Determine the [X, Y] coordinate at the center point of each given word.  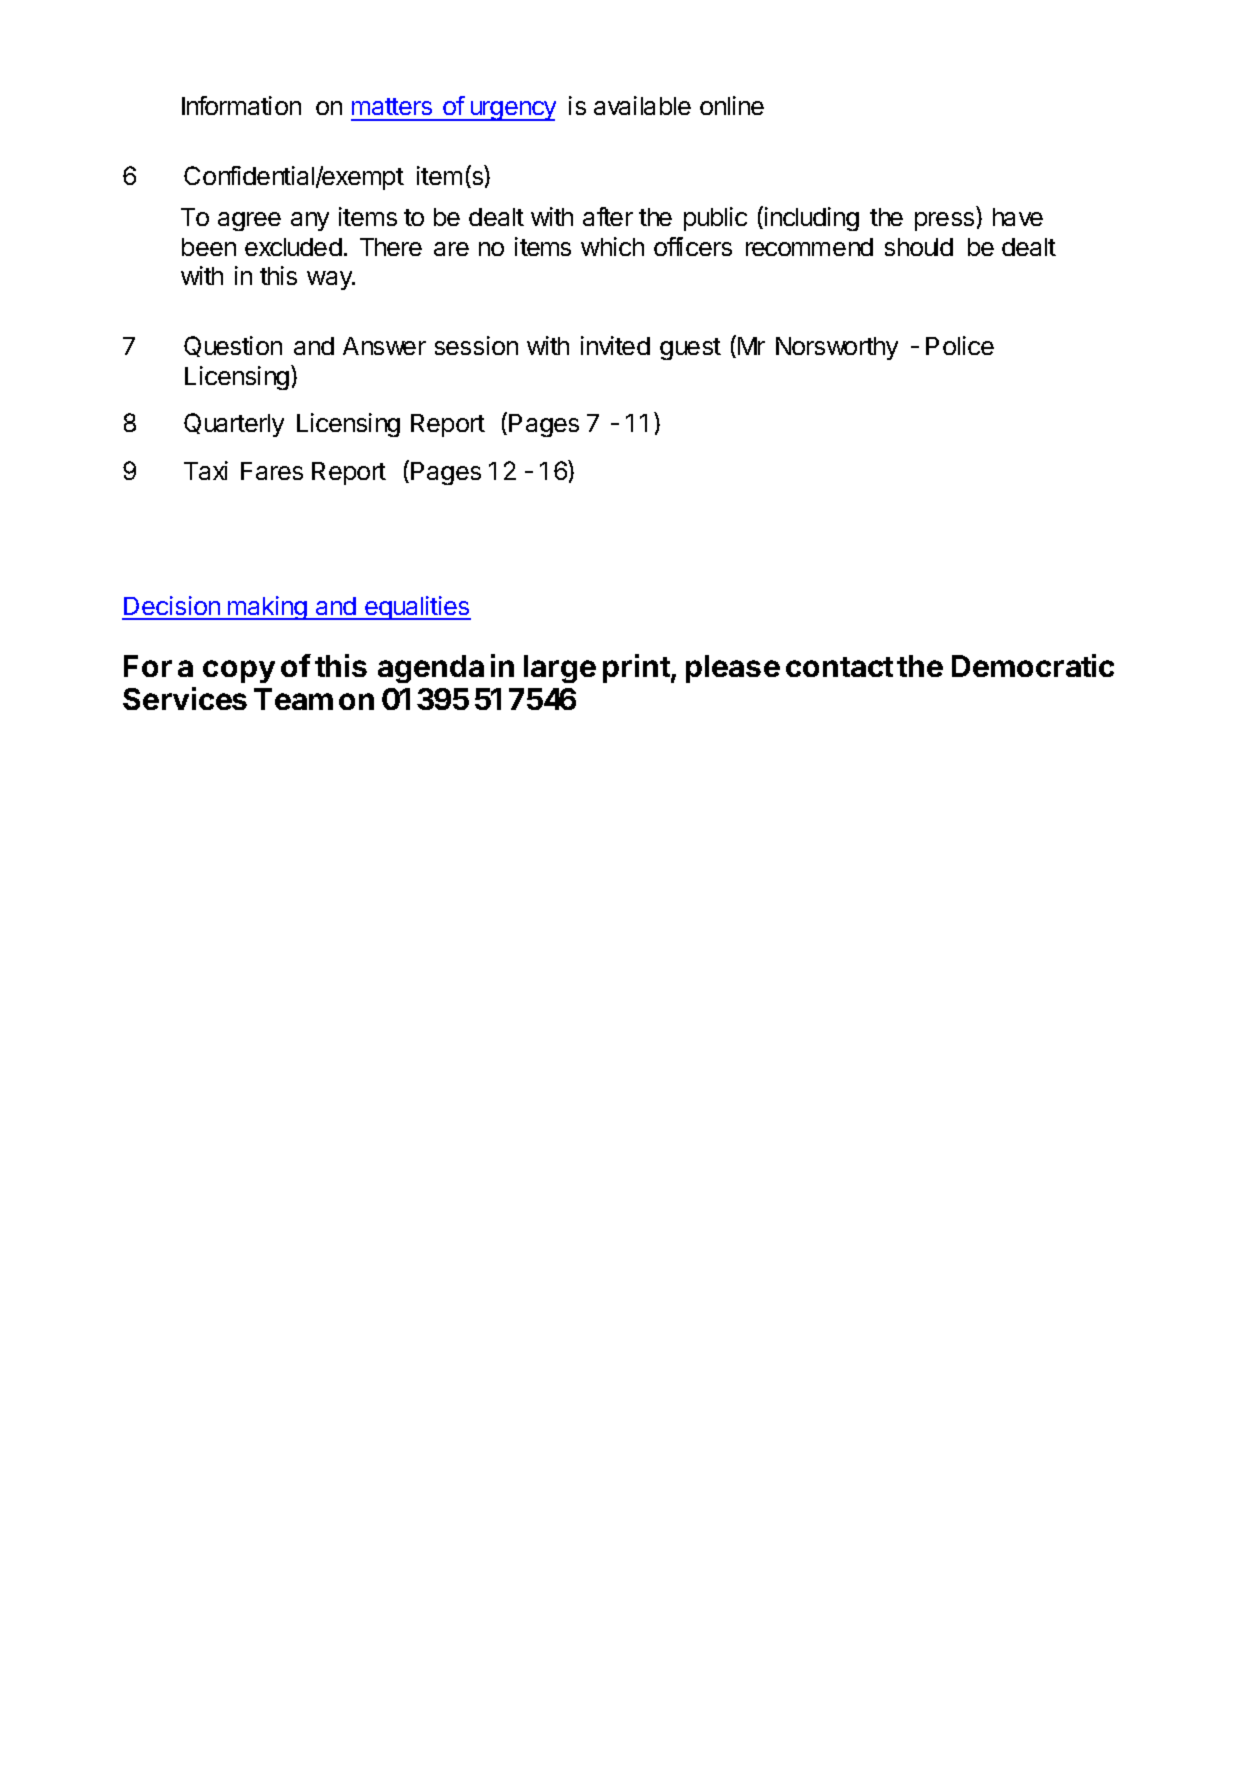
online [732, 105]
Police [960, 345]
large [560, 669]
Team [293, 699]
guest [690, 349]
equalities [417, 608]
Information [241, 105]
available [642, 105]
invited [615, 345]
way [330, 280]
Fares [272, 471]
